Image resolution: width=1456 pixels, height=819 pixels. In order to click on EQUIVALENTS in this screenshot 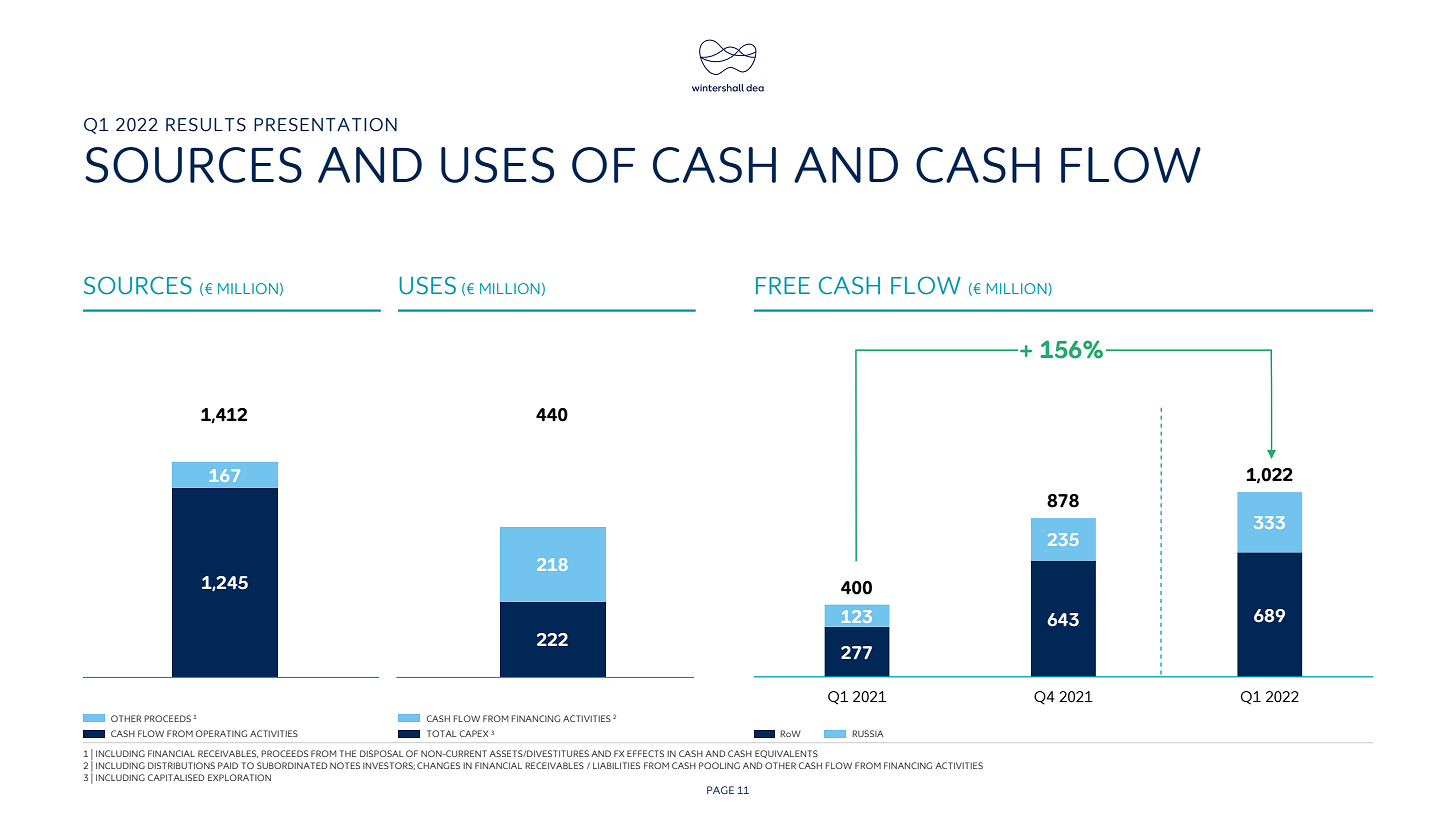, I will do `click(786, 754)`.
